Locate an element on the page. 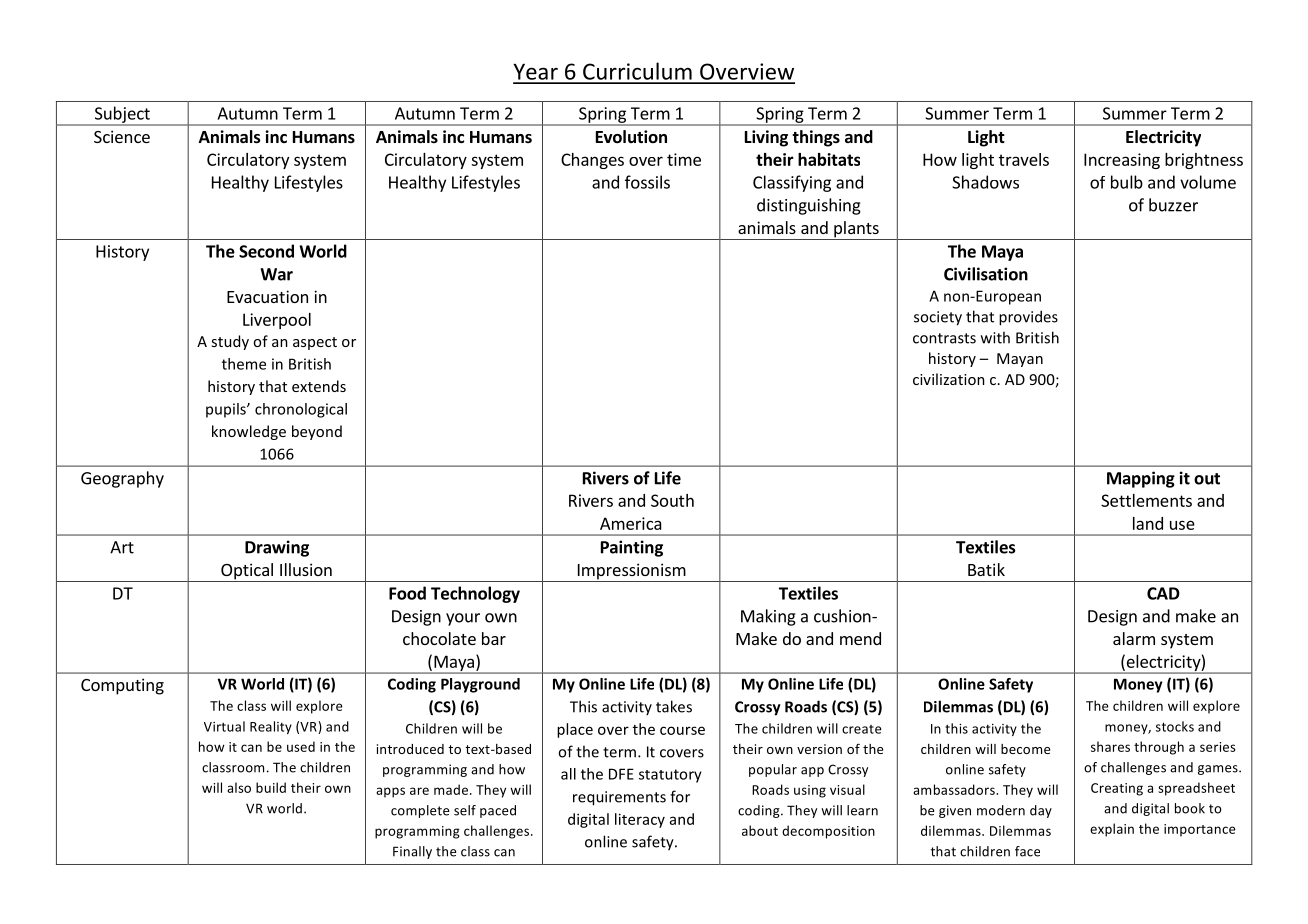  literacy is located at coordinates (640, 820).
